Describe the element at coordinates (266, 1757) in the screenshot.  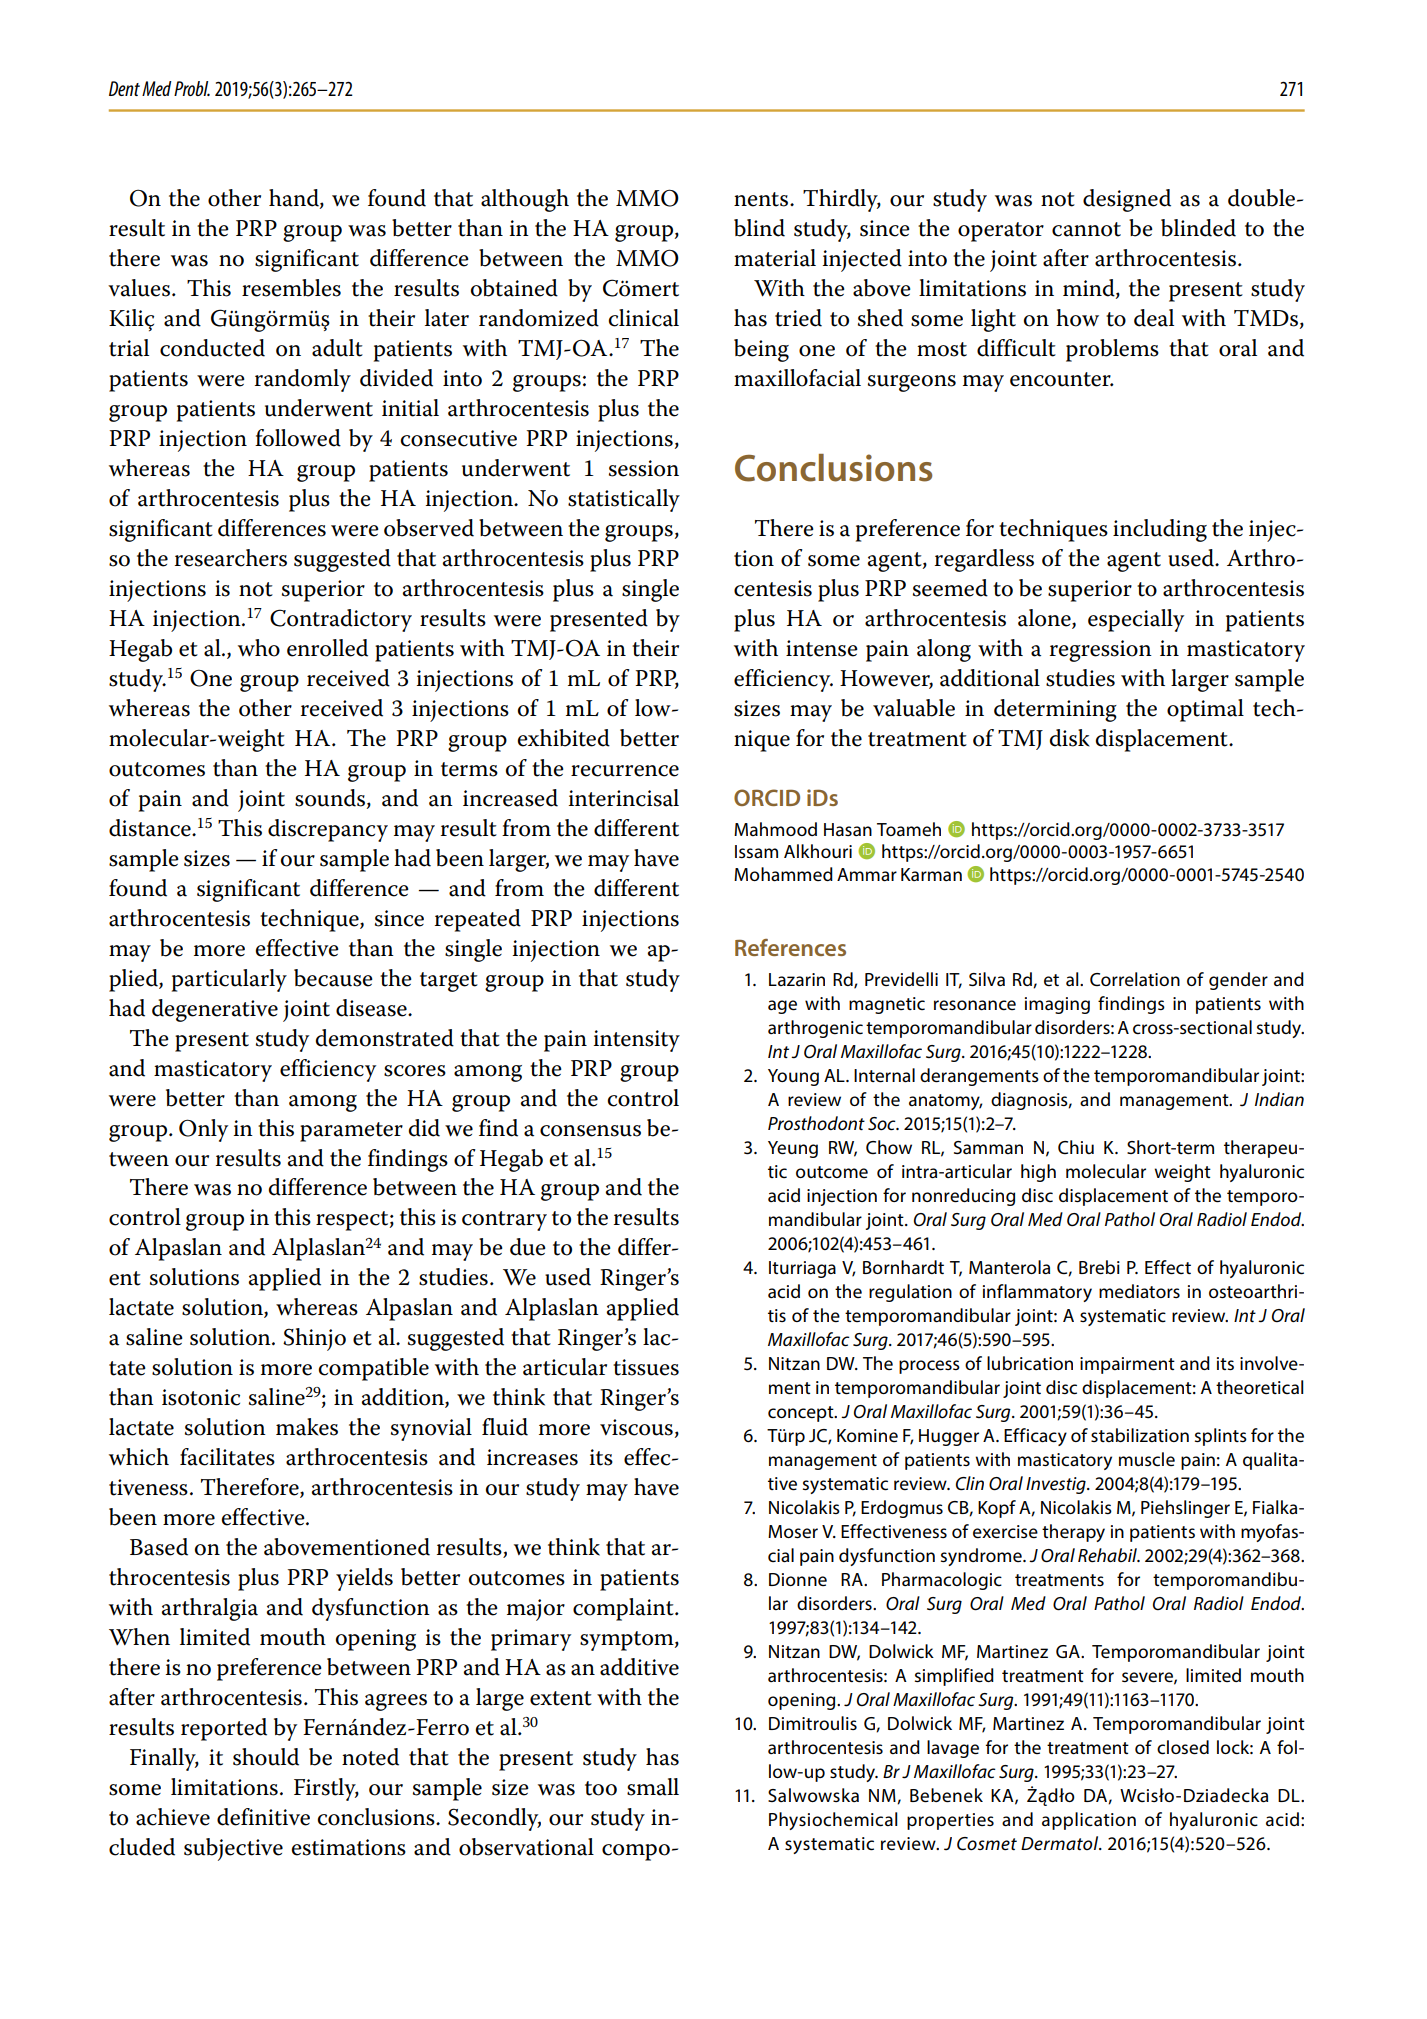
I see `should` at that location.
